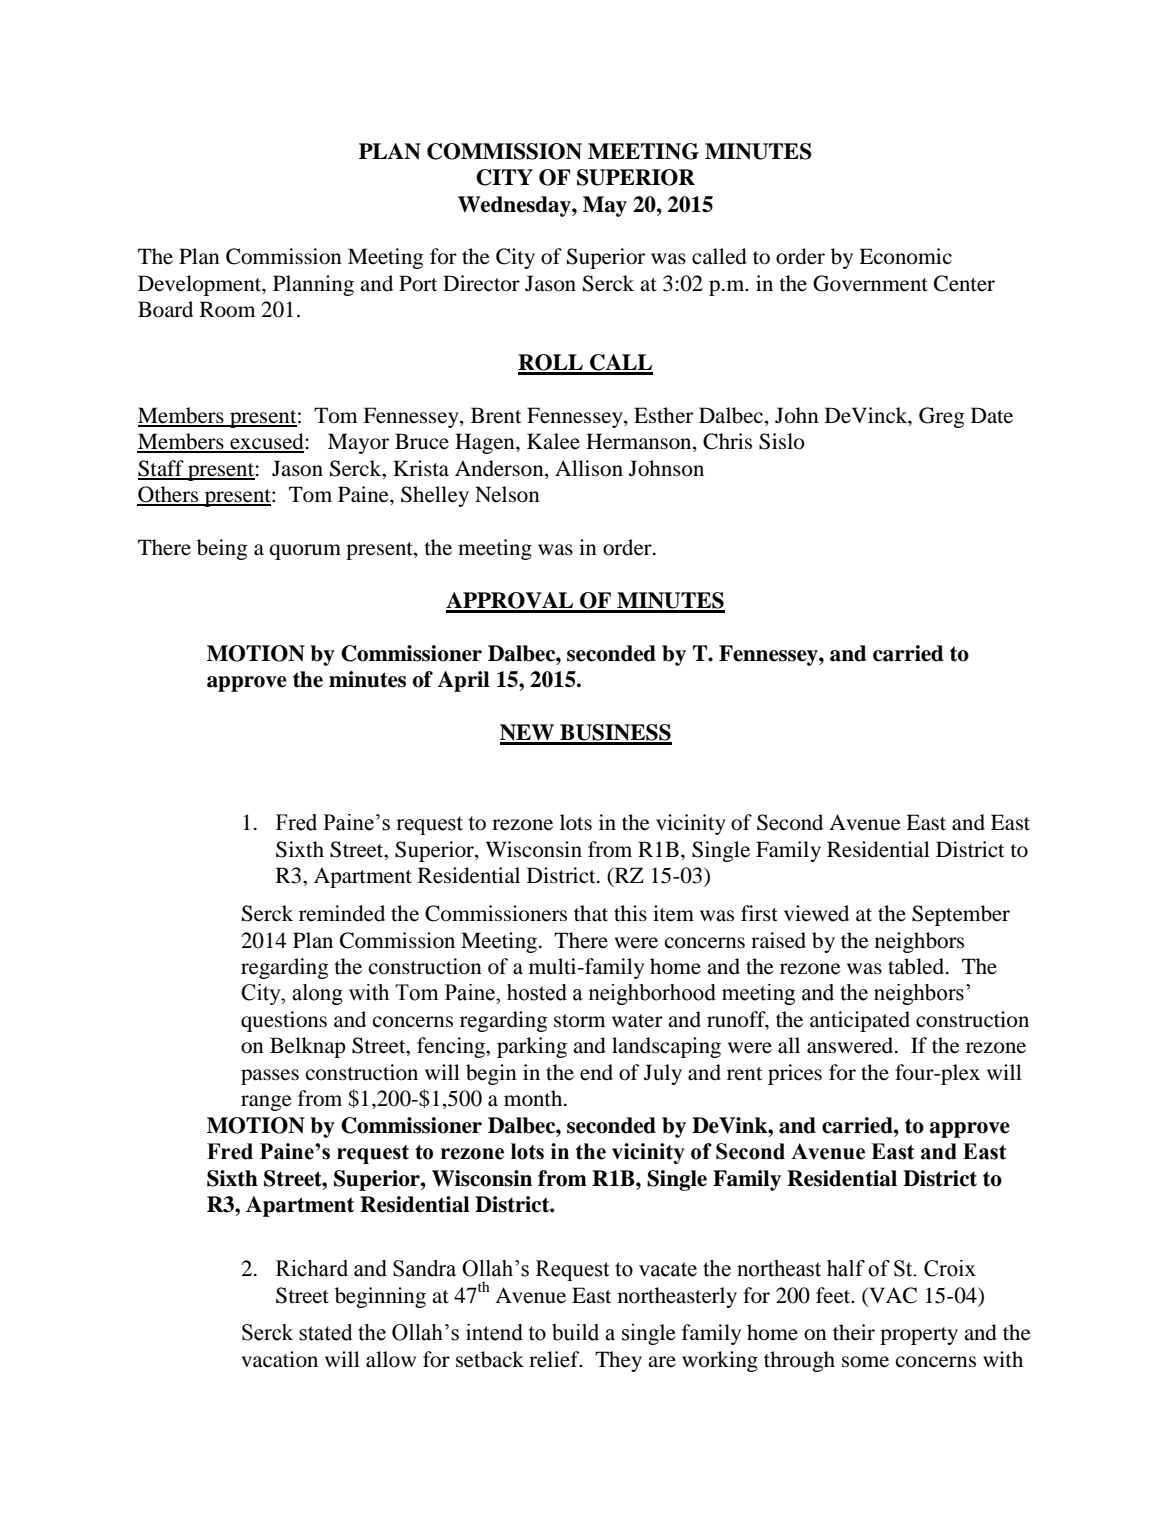 This image has height=1516, width=1171. I want to click on Director, so click(481, 283).
